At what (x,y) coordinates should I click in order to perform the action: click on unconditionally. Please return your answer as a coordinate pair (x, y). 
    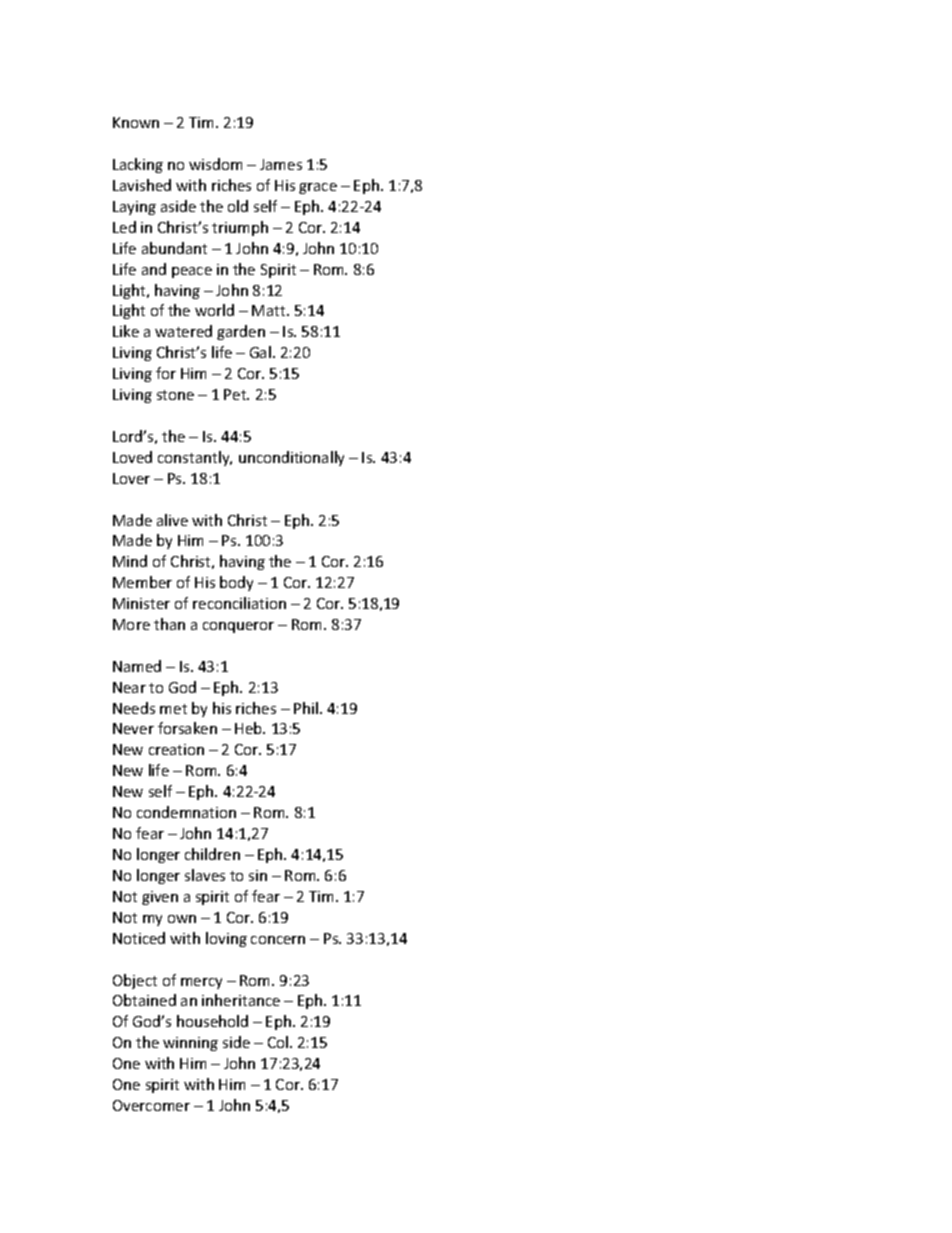
    Looking at the image, I should click on (291, 458).
